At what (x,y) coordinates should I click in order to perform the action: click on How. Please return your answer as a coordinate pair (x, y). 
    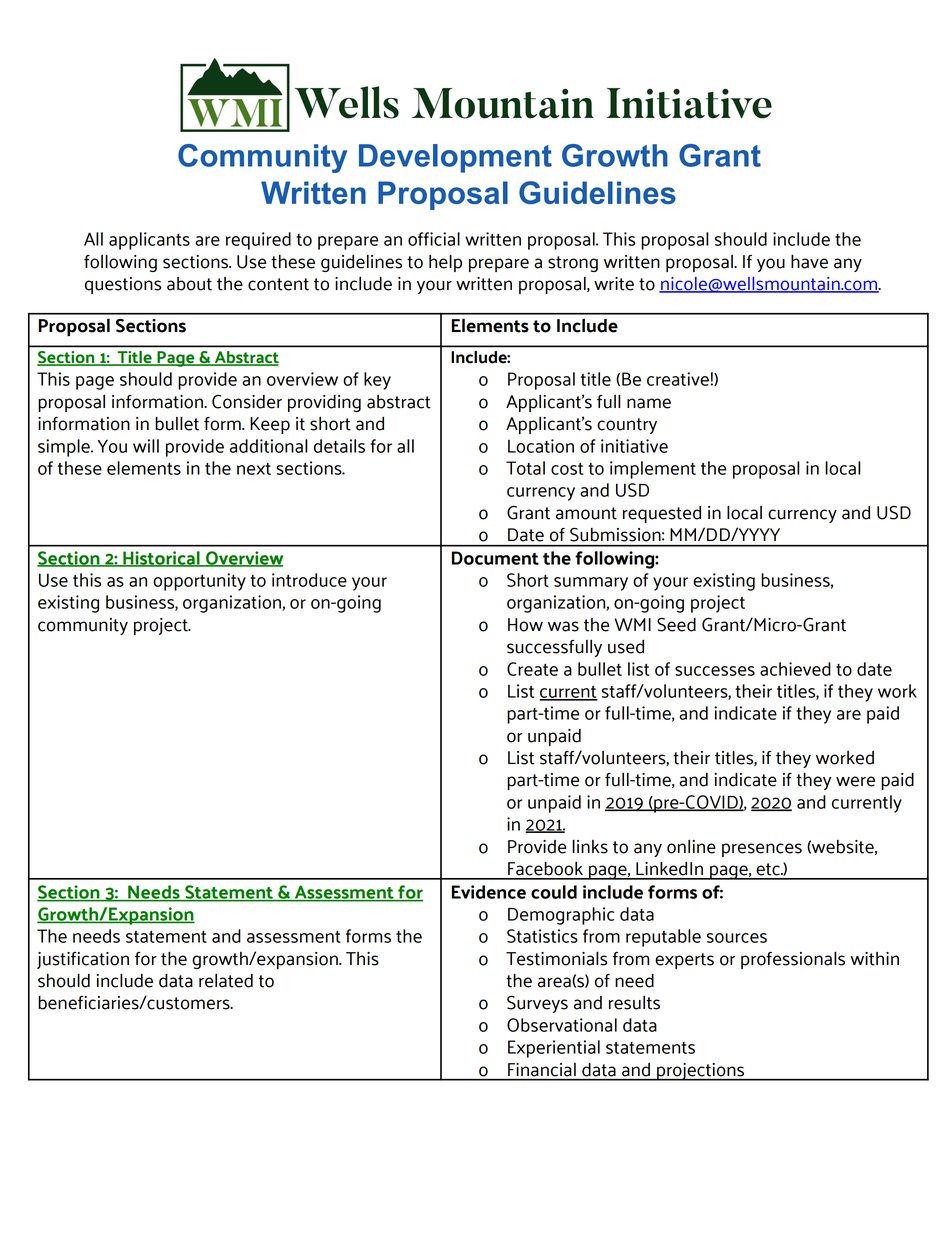
    Looking at the image, I should click on (525, 625).
